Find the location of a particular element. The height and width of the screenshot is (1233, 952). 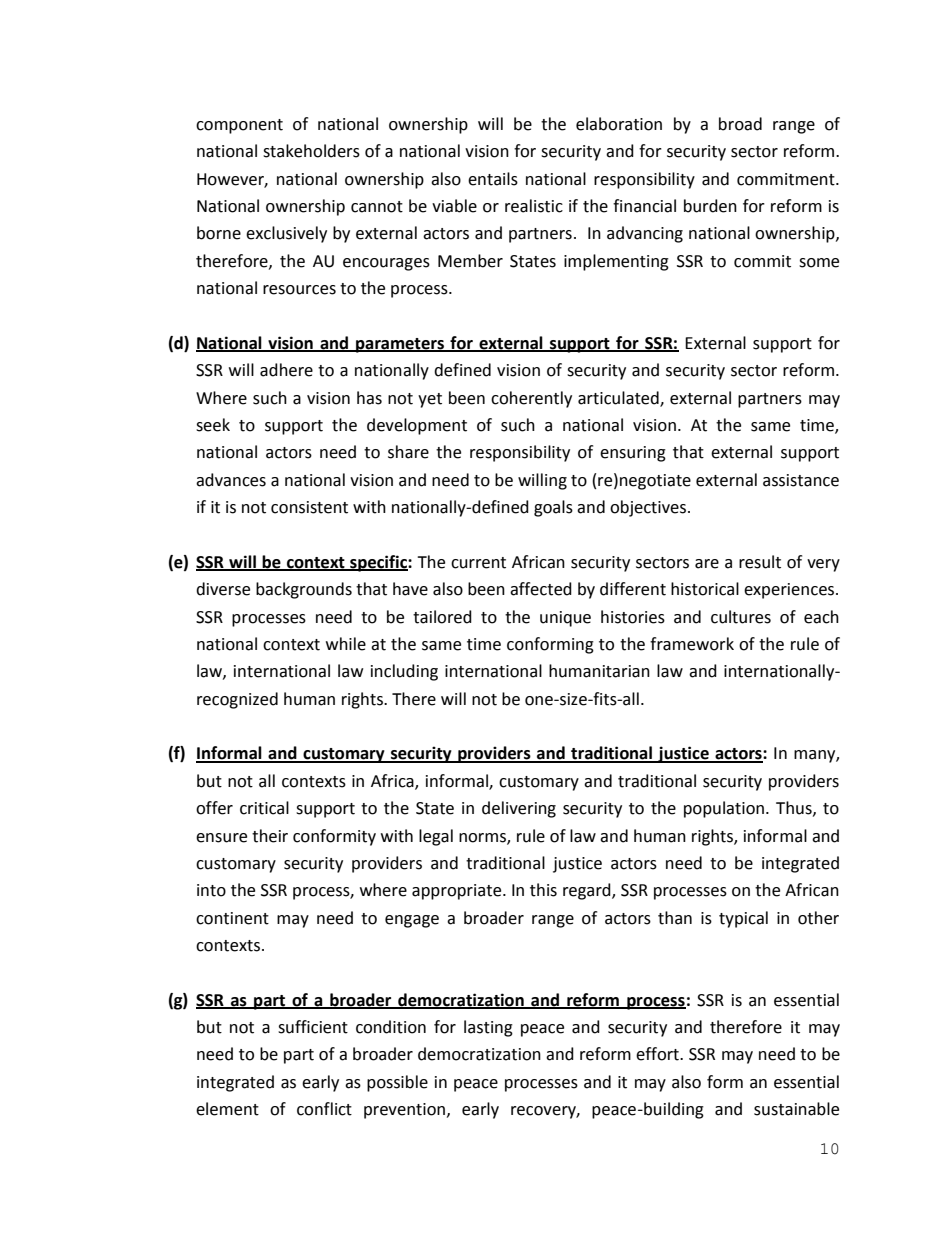

goals is located at coordinates (553, 508).
